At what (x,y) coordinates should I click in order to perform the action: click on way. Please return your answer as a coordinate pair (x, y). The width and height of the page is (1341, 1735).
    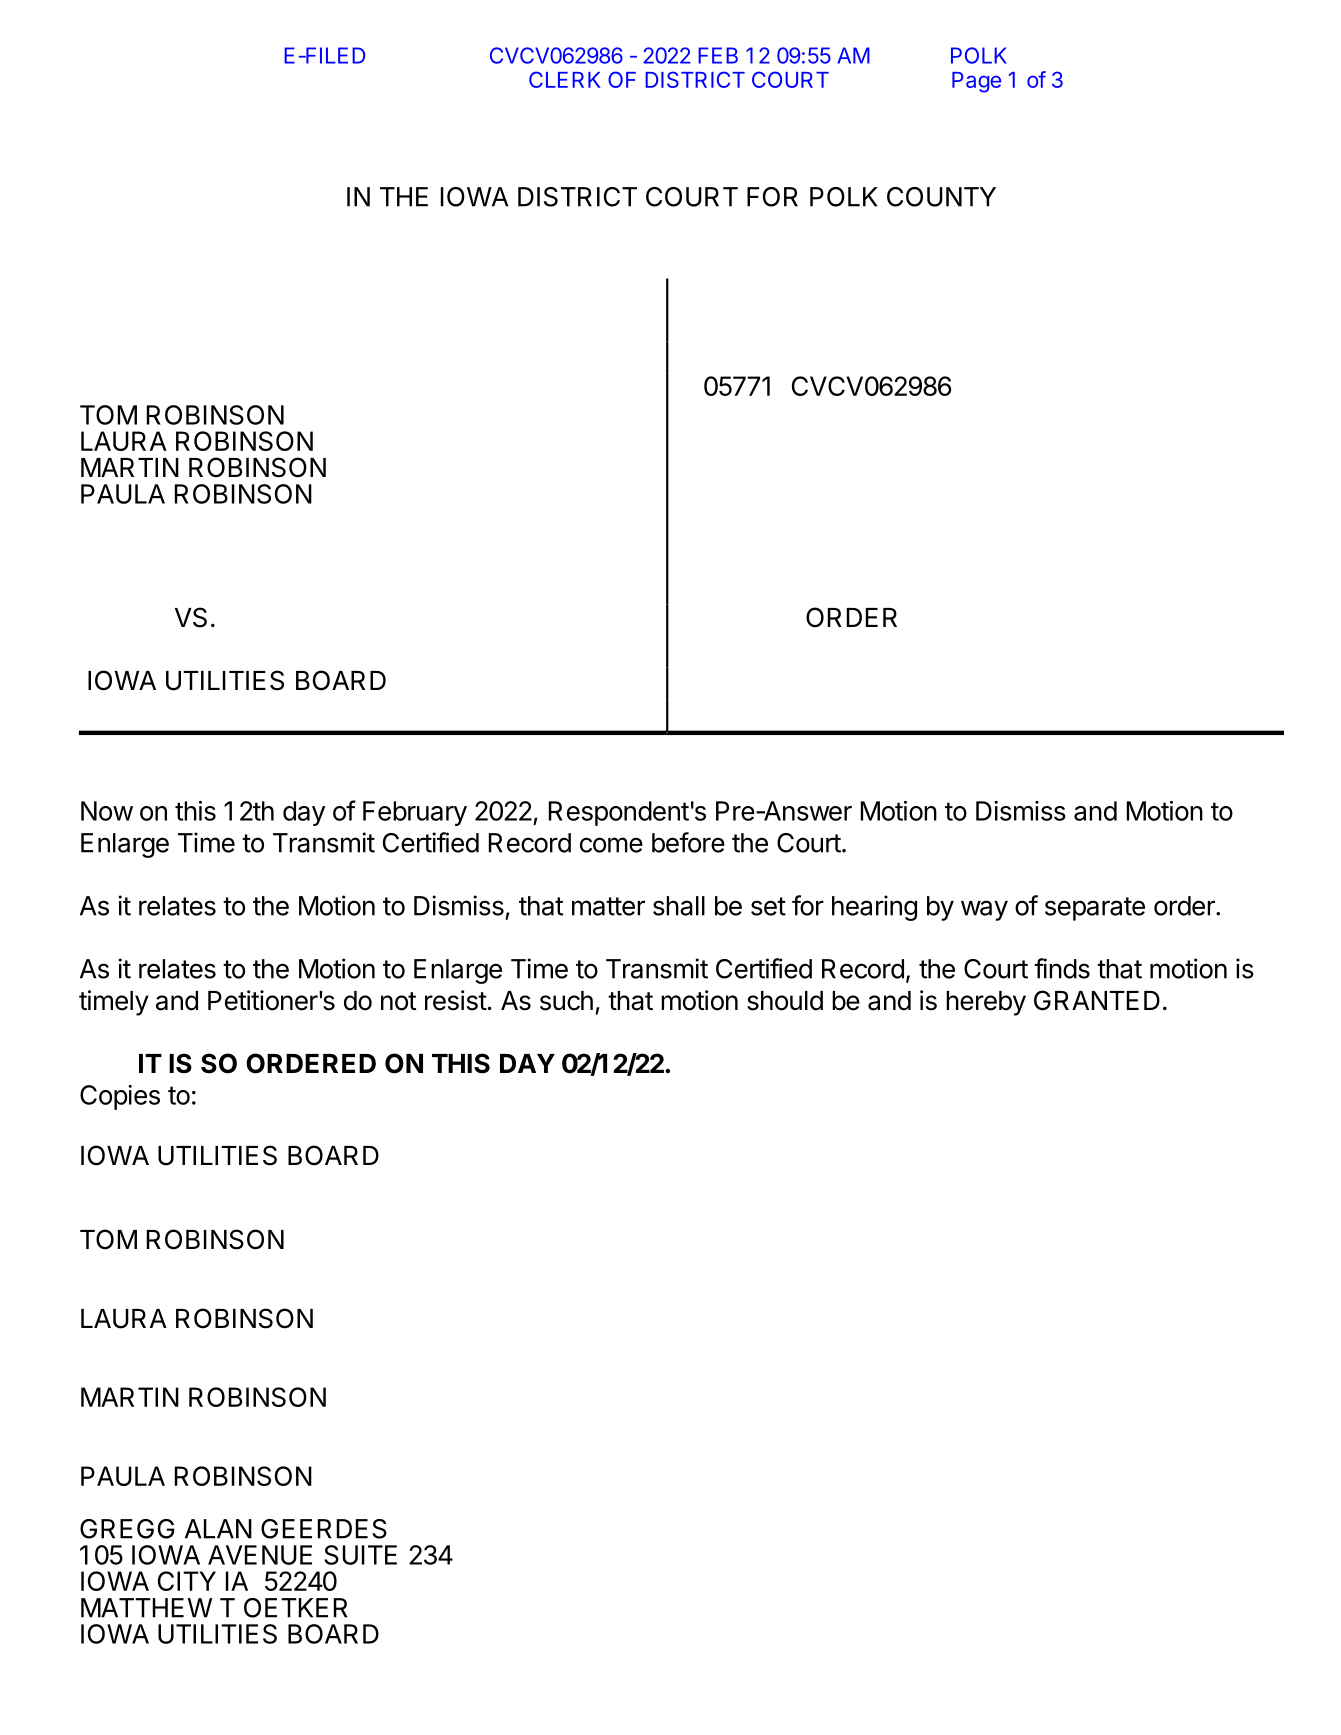
    Looking at the image, I should click on (984, 910).
